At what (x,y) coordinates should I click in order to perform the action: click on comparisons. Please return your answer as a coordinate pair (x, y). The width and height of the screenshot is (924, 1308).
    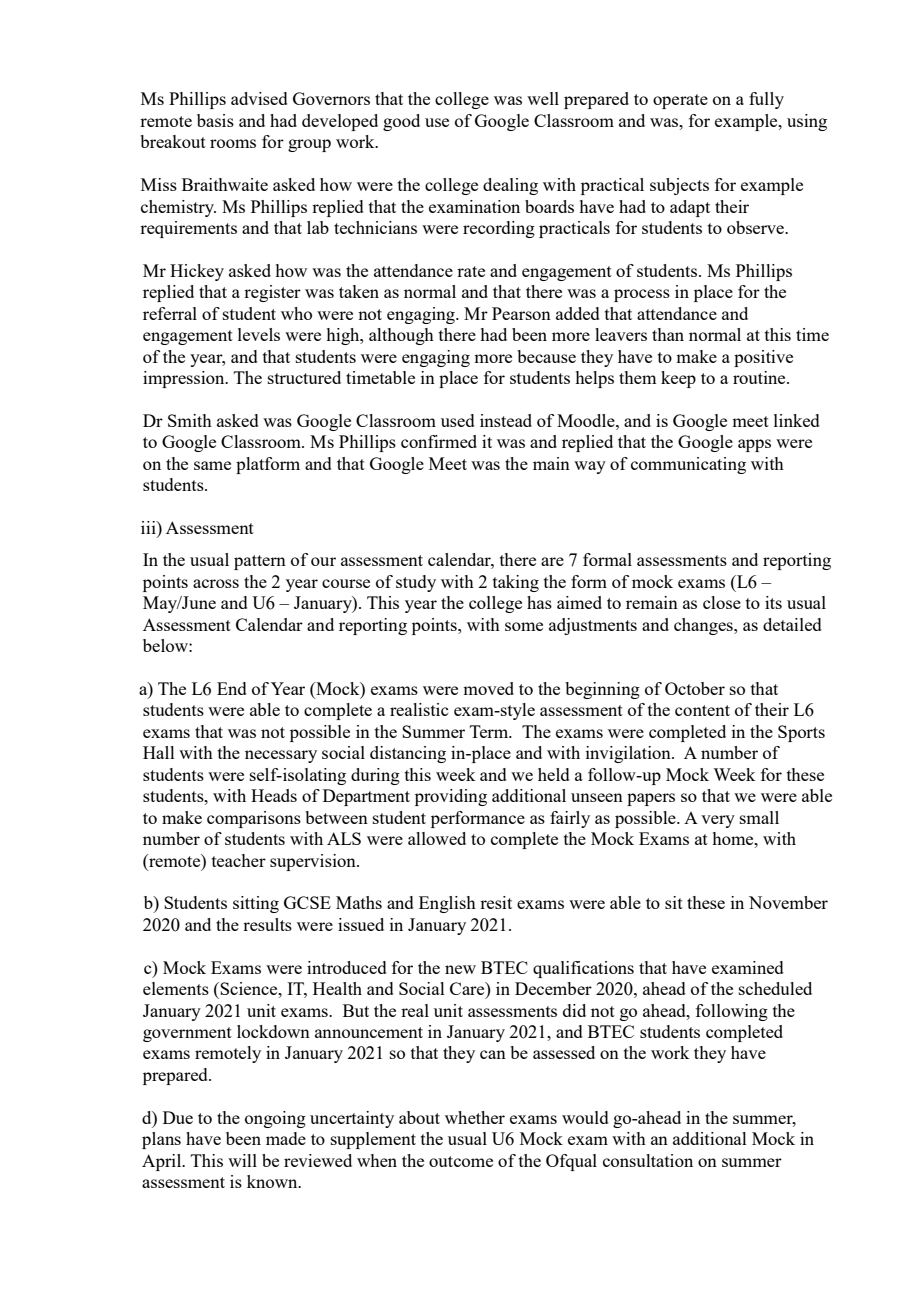
    Looking at the image, I should click on (254, 819).
